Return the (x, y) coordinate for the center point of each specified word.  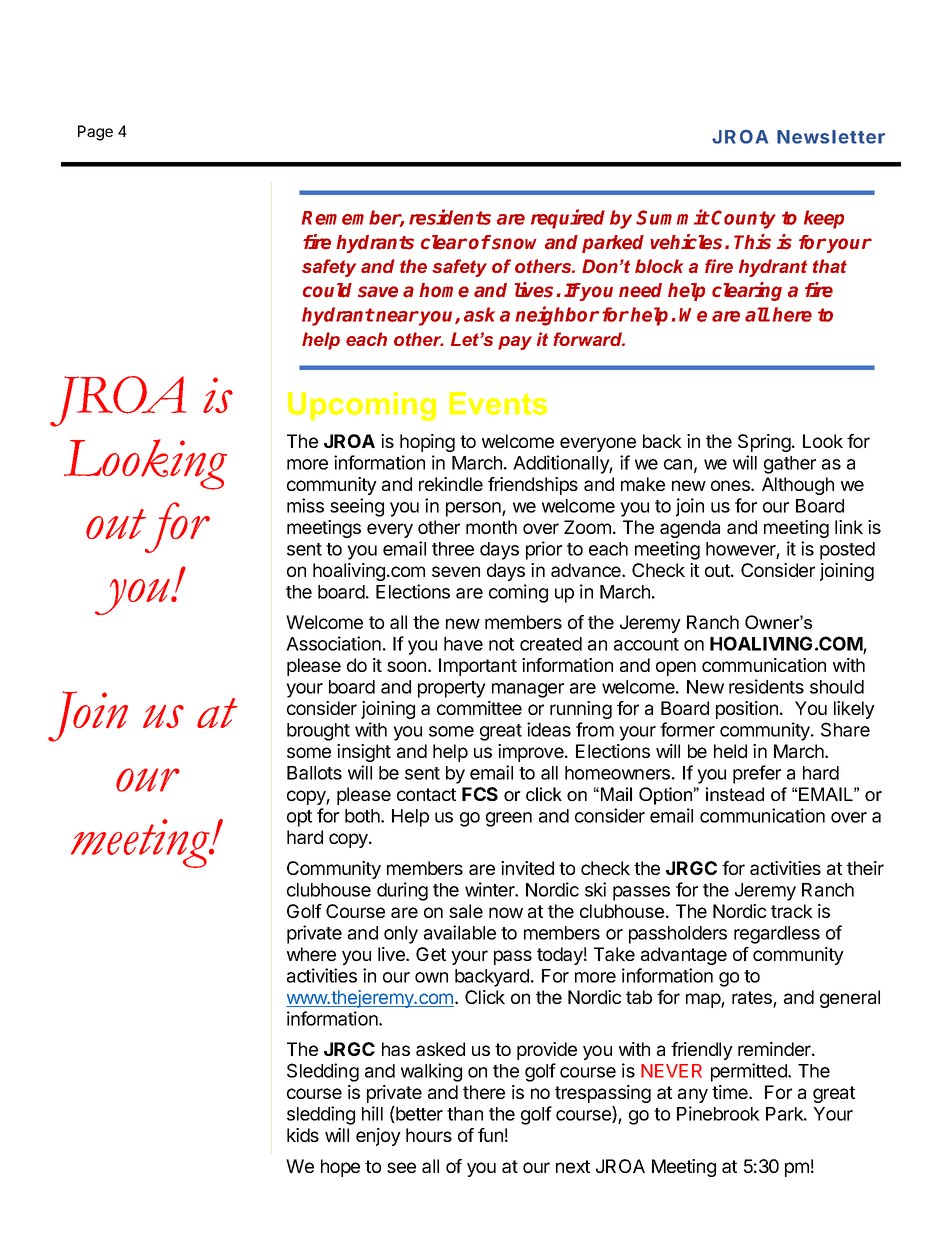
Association (333, 643)
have (463, 644)
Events (498, 403)
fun (490, 1135)
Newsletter (831, 137)
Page (95, 133)
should (837, 687)
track (792, 911)
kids (303, 1135)
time (731, 1092)
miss (305, 505)
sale (466, 911)
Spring (764, 443)
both (363, 816)
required (568, 219)
